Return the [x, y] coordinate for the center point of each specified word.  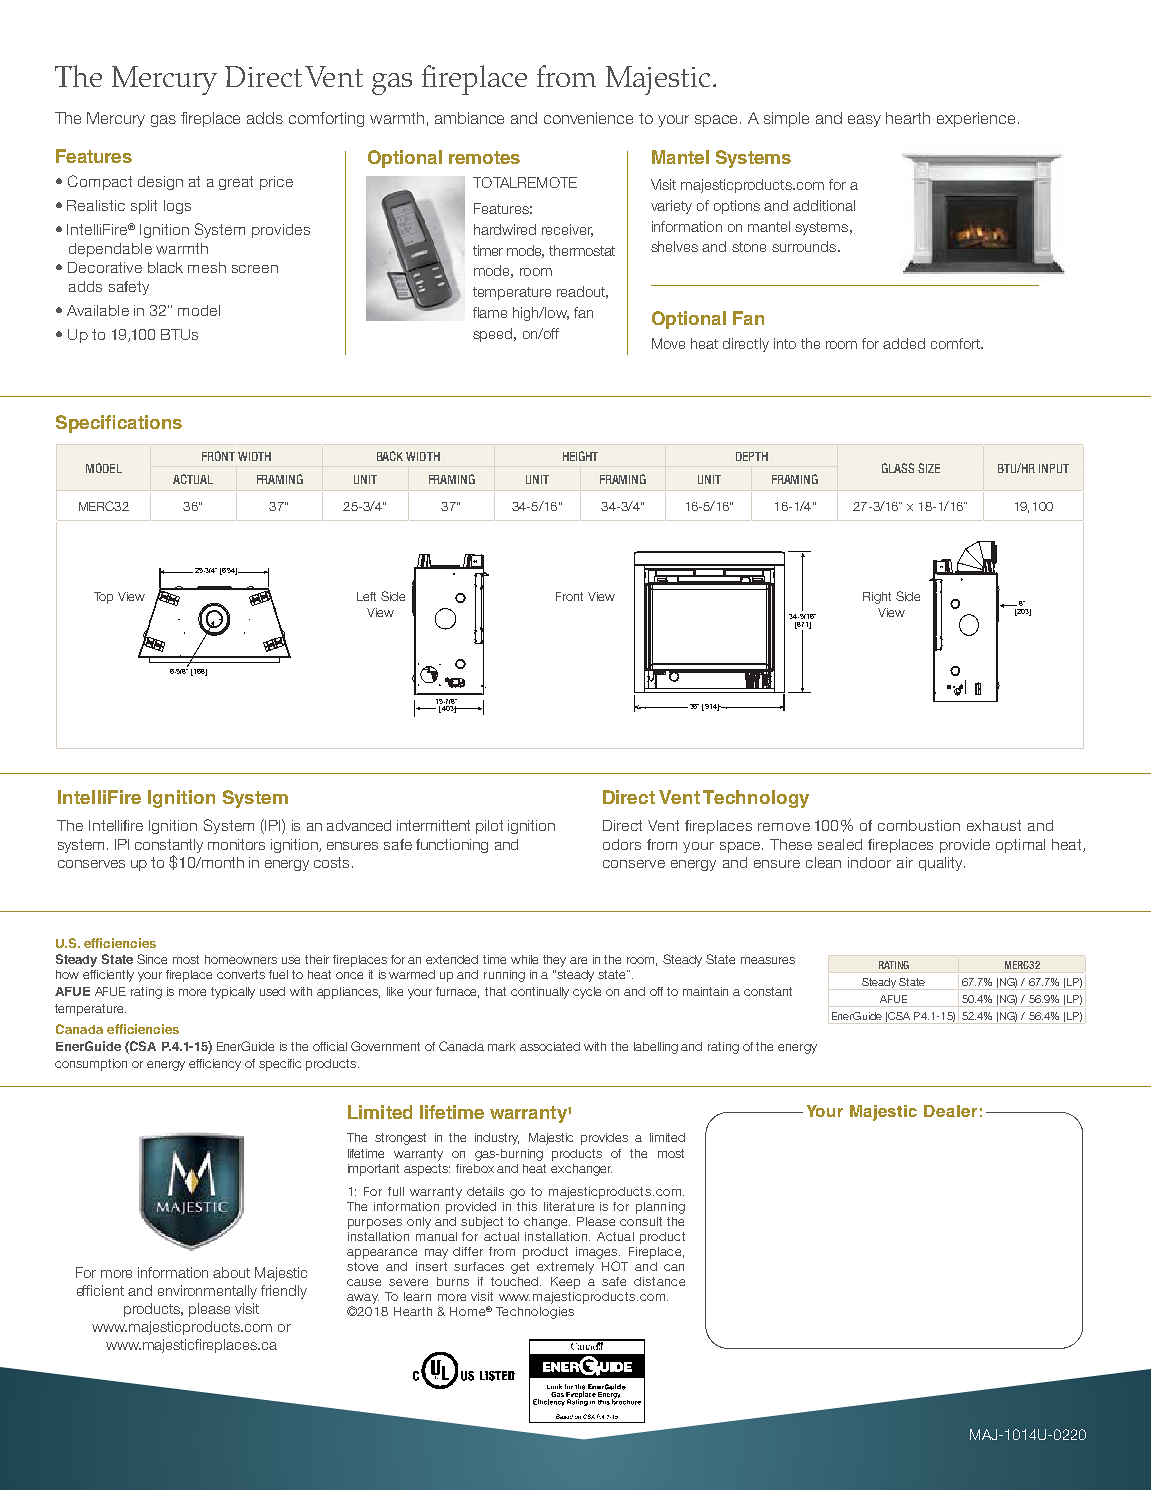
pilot [489, 827]
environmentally [207, 1292]
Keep [565, 1283]
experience [978, 119]
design [160, 183]
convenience [588, 118]
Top [103, 598]
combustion [919, 825]
